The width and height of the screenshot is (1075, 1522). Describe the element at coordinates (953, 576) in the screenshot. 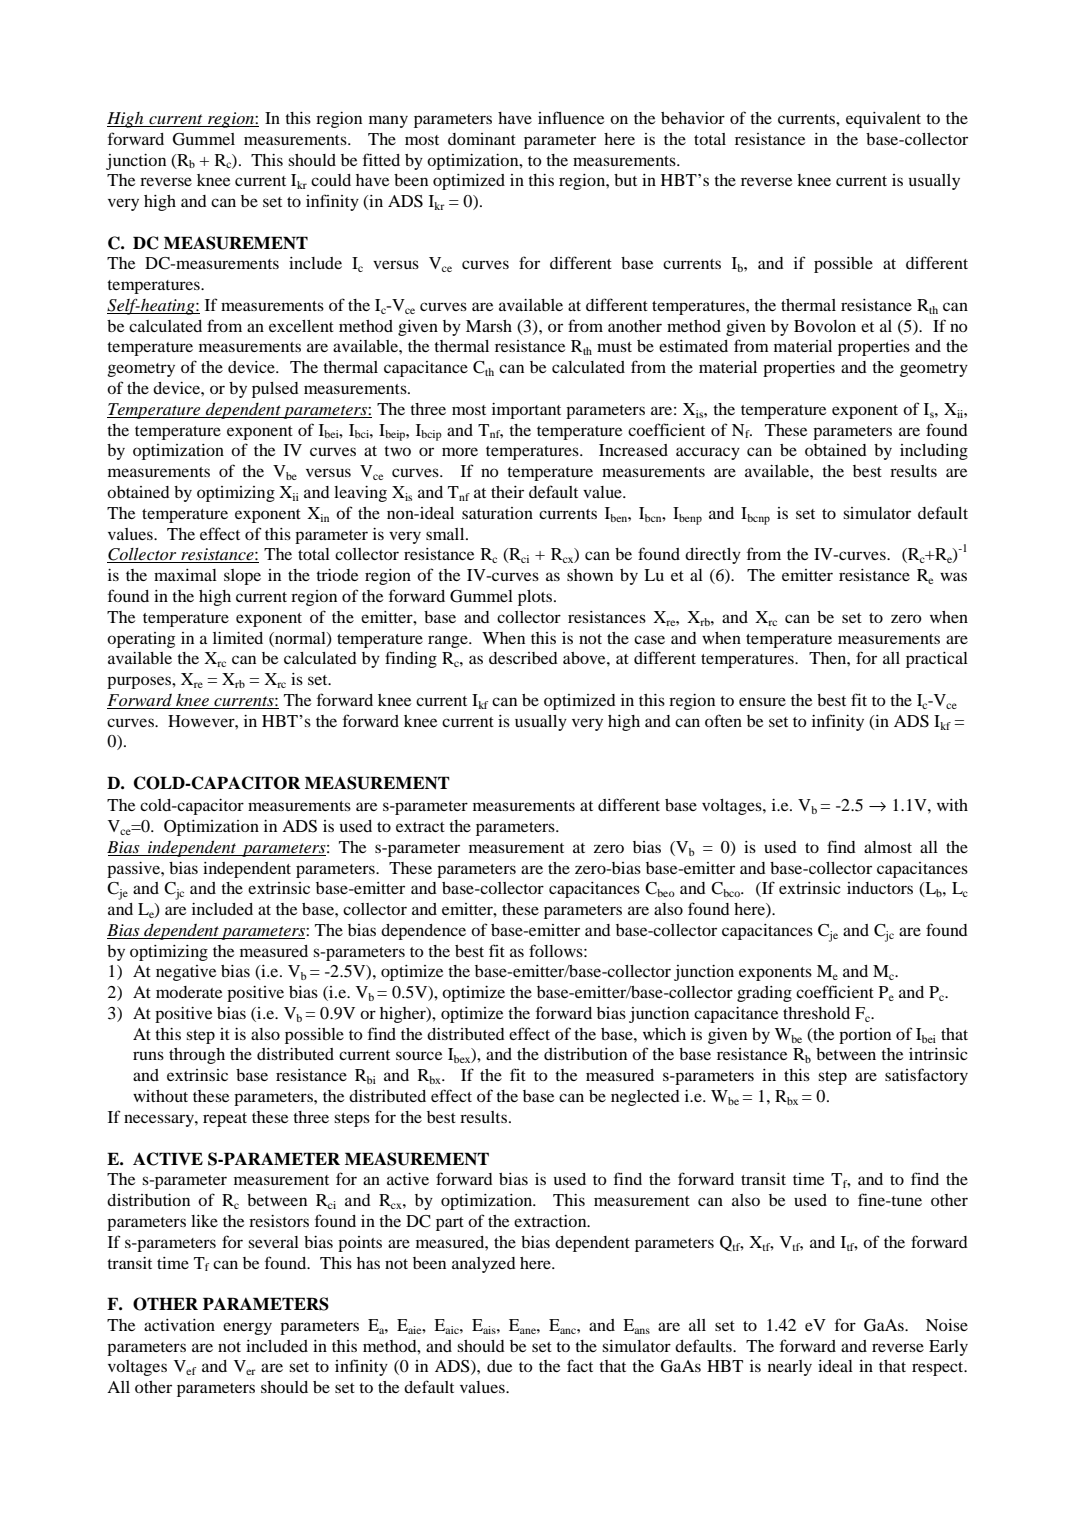

I see `was` at that location.
